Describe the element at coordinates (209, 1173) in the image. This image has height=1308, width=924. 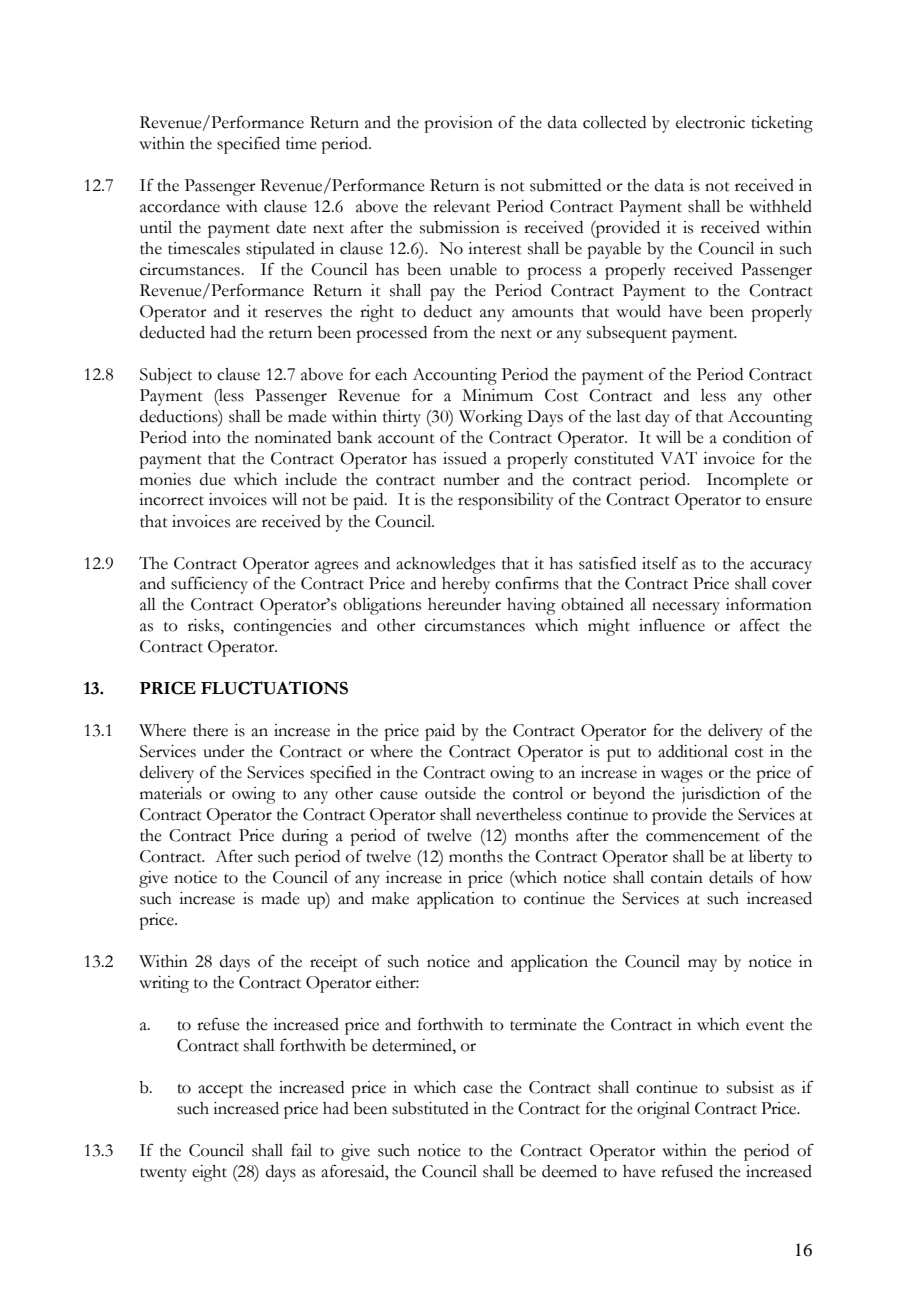
I see `eight` at that location.
